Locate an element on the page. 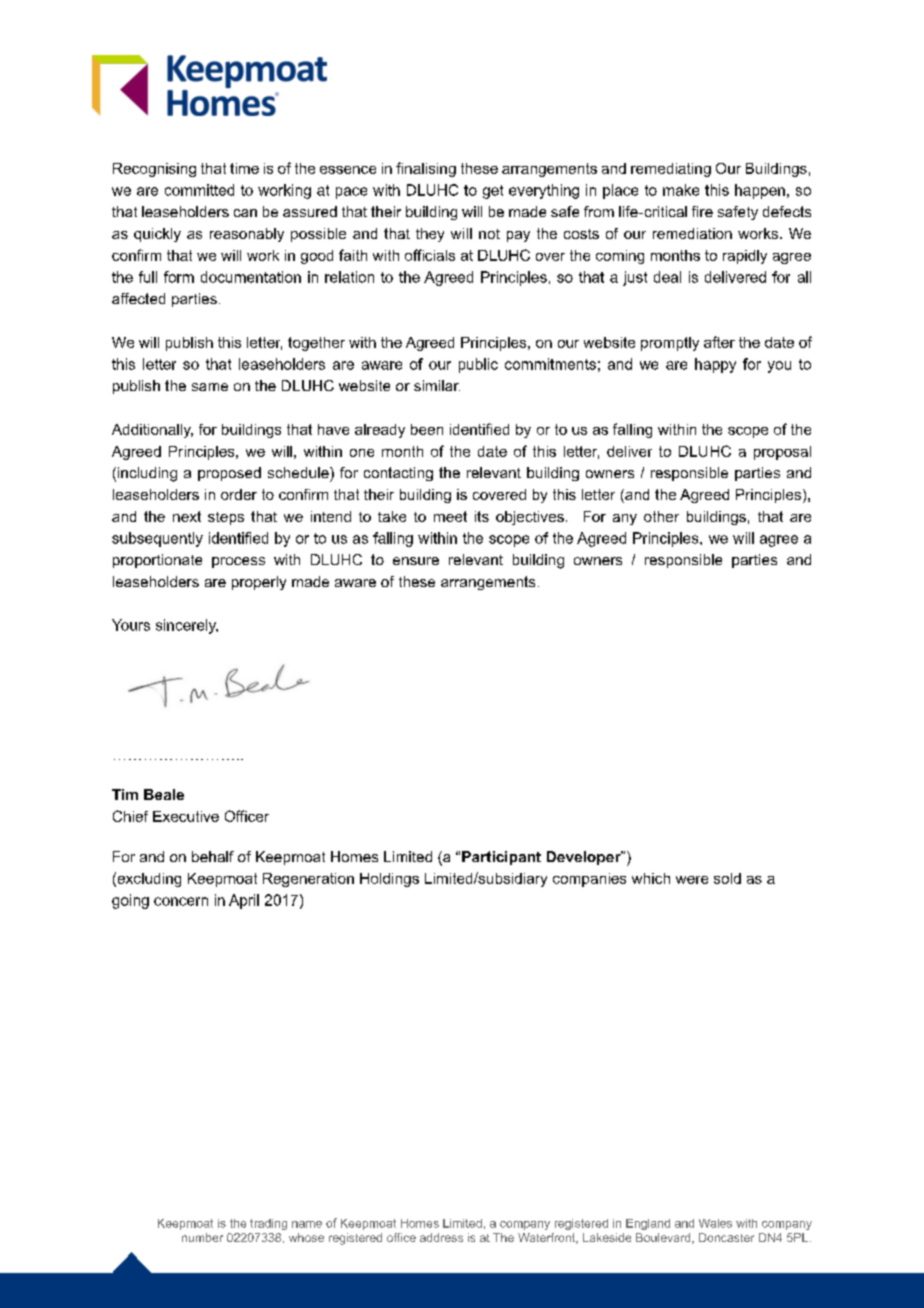 The width and height of the document is (924, 1308). fire is located at coordinates (702, 211).
